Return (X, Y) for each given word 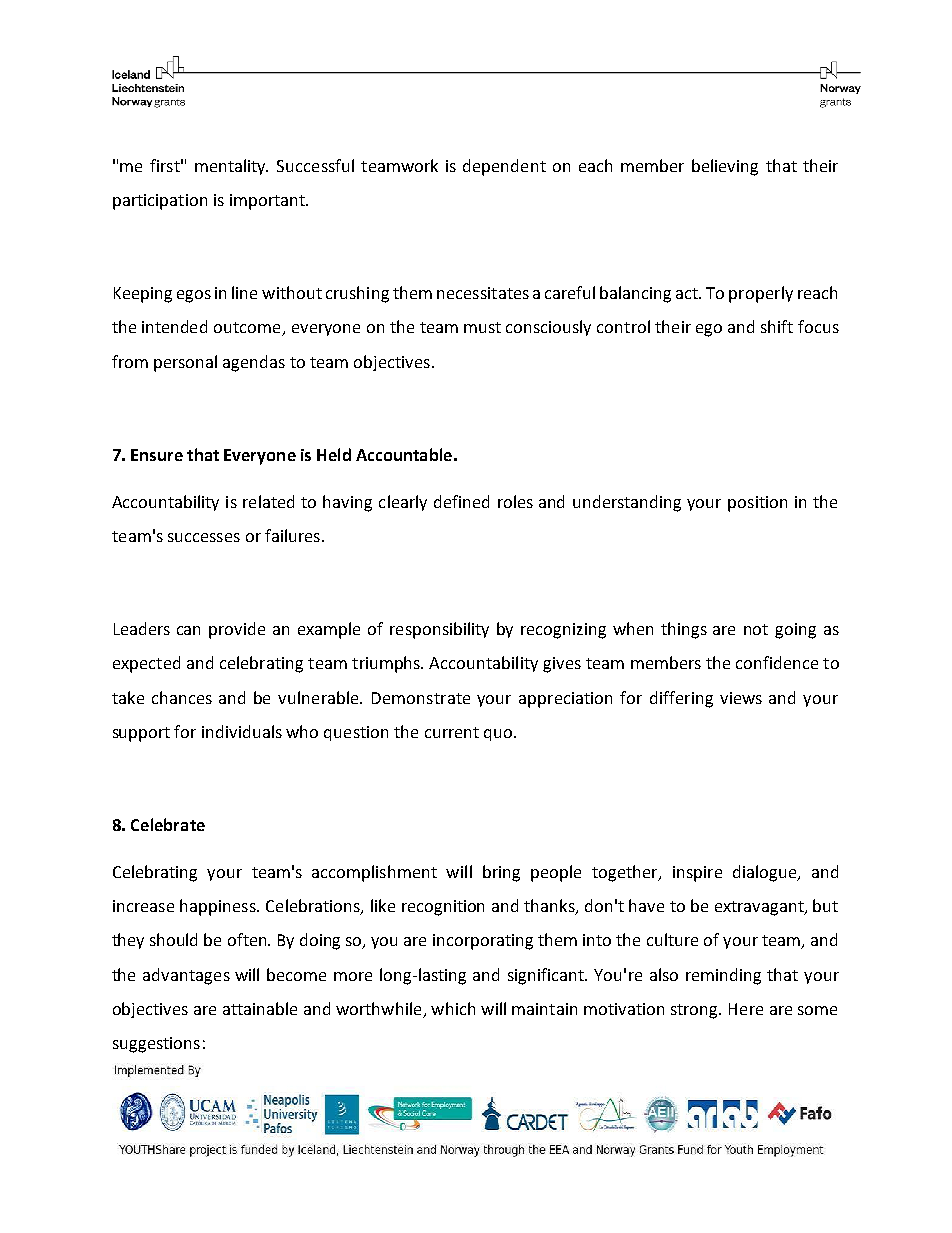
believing (725, 167)
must (482, 327)
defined (461, 501)
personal (185, 363)
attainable (260, 1008)
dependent (504, 167)
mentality (231, 167)
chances (182, 697)
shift (777, 326)
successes (204, 537)
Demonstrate (421, 698)
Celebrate (168, 824)
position (757, 504)
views (741, 698)
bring (501, 873)
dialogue (766, 873)
